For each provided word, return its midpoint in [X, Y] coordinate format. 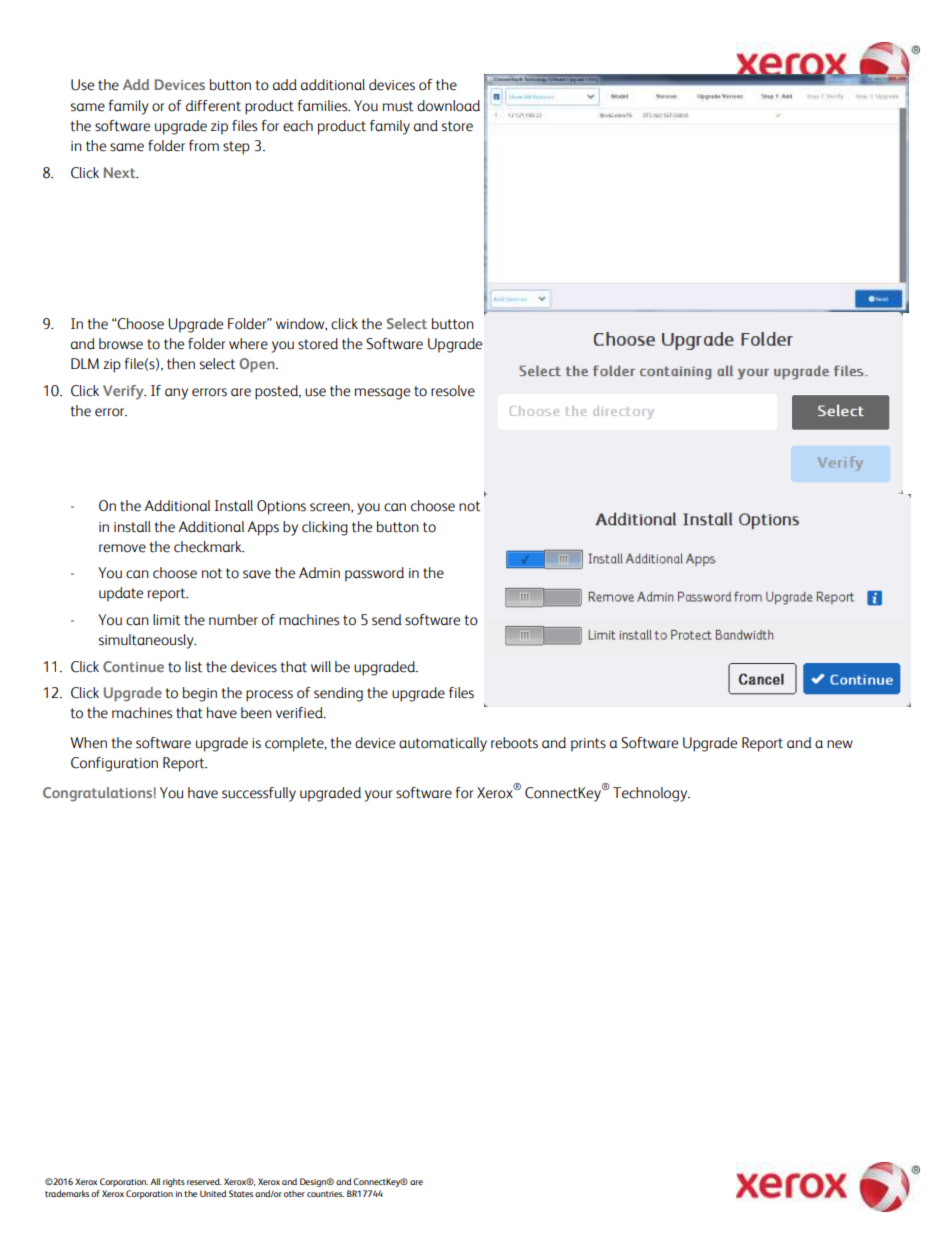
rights [174, 1182]
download [448, 106]
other [294, 1193]
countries [325, 1194]
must [398, 106]
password [374, 574]
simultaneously [147, 641]
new [840, 744]
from [204, 146]
